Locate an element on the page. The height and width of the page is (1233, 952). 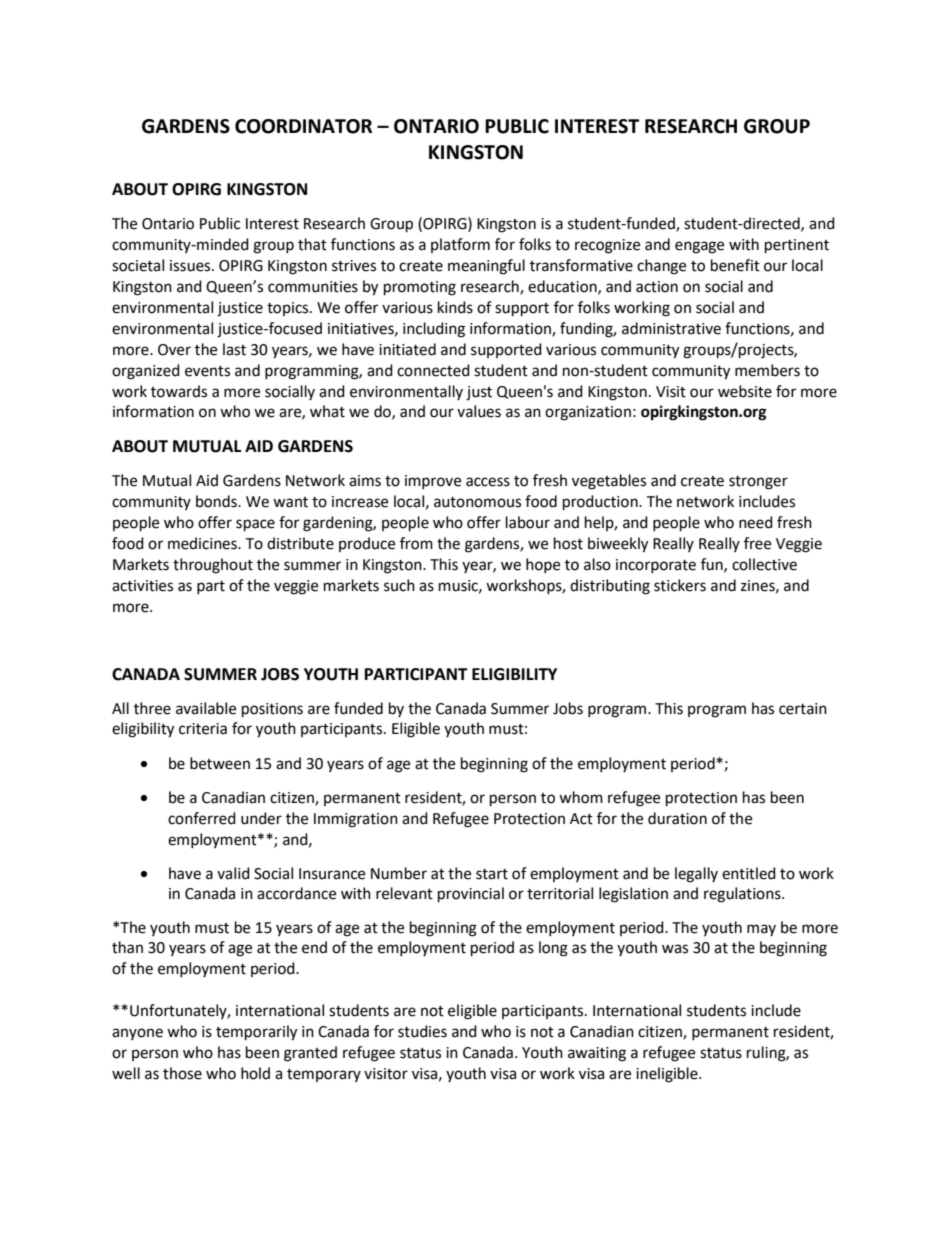
duration is located at coordinates (677, 818).
